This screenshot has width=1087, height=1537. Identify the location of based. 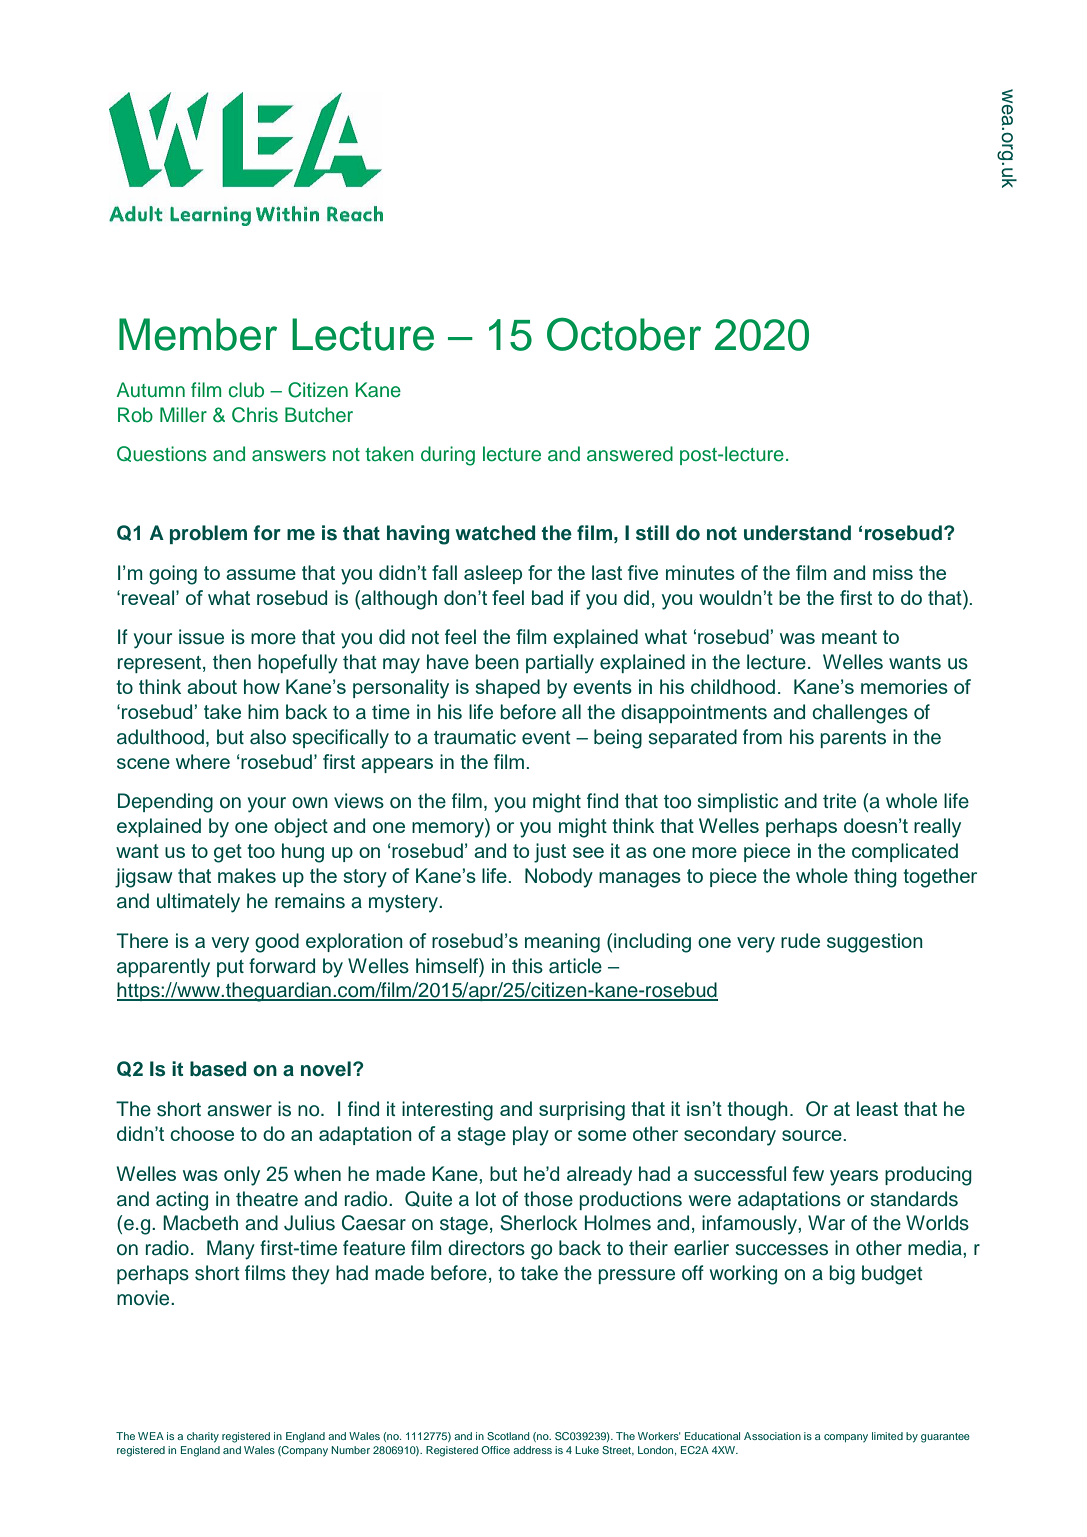
(218, 1069).
